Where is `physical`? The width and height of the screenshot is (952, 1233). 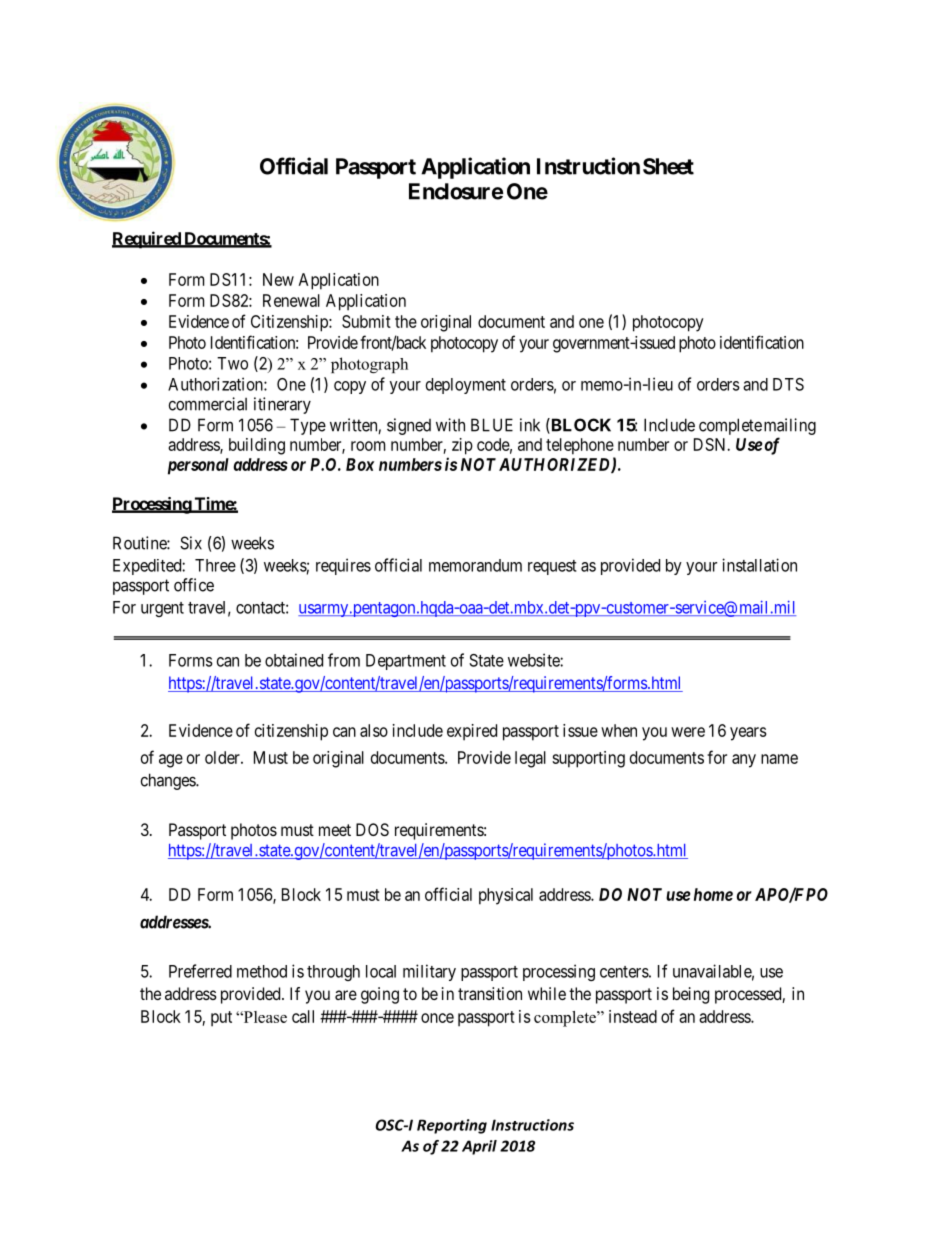
physical is located at coordinates (506, 896).
